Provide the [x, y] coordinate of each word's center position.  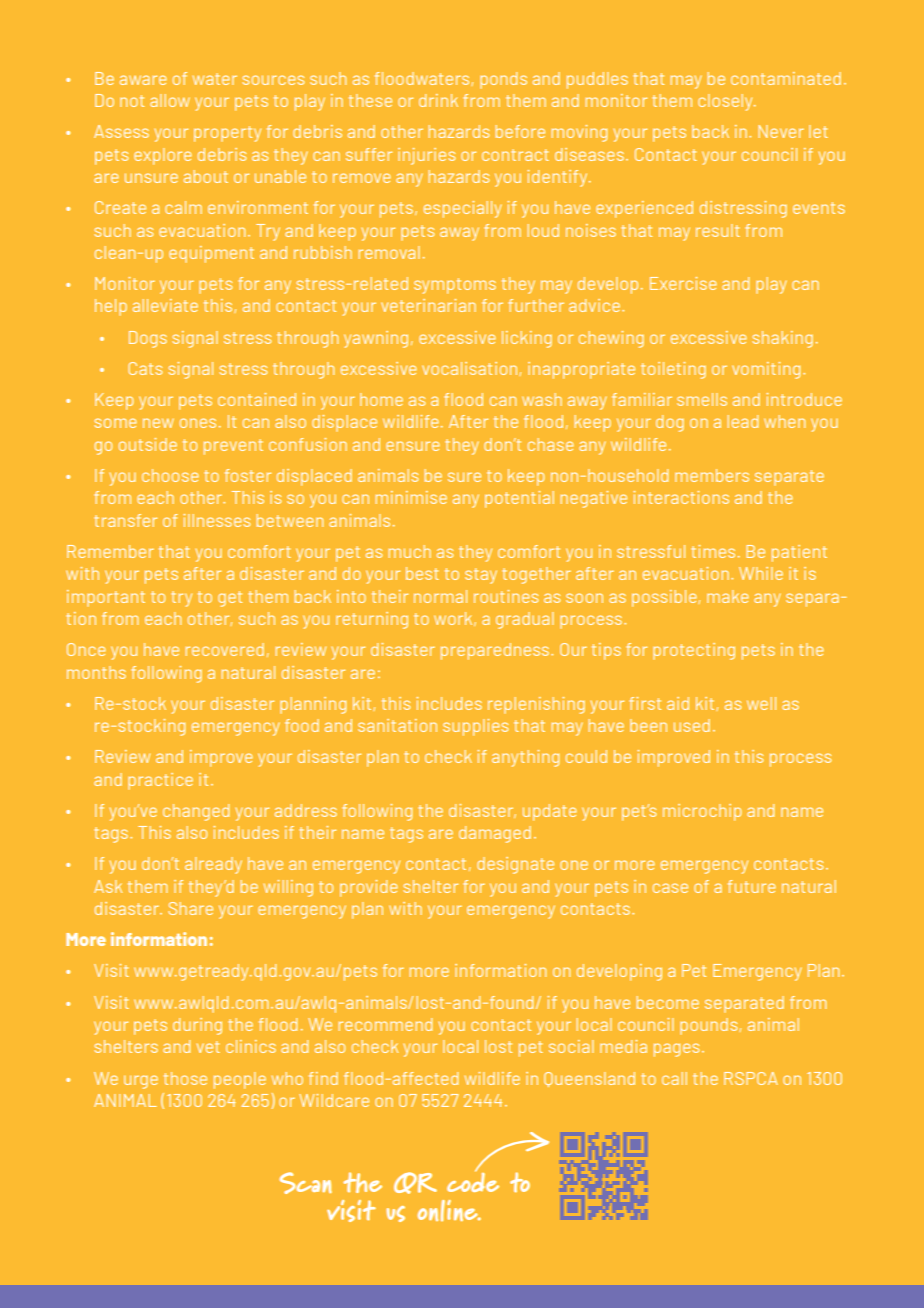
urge [141, 1082]
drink [438, 100]
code [473, 1181]
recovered [225, 649]
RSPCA [751, 1078]
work [454, 619]
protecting [694, 651]
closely [727, 102]
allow [170, 100]
